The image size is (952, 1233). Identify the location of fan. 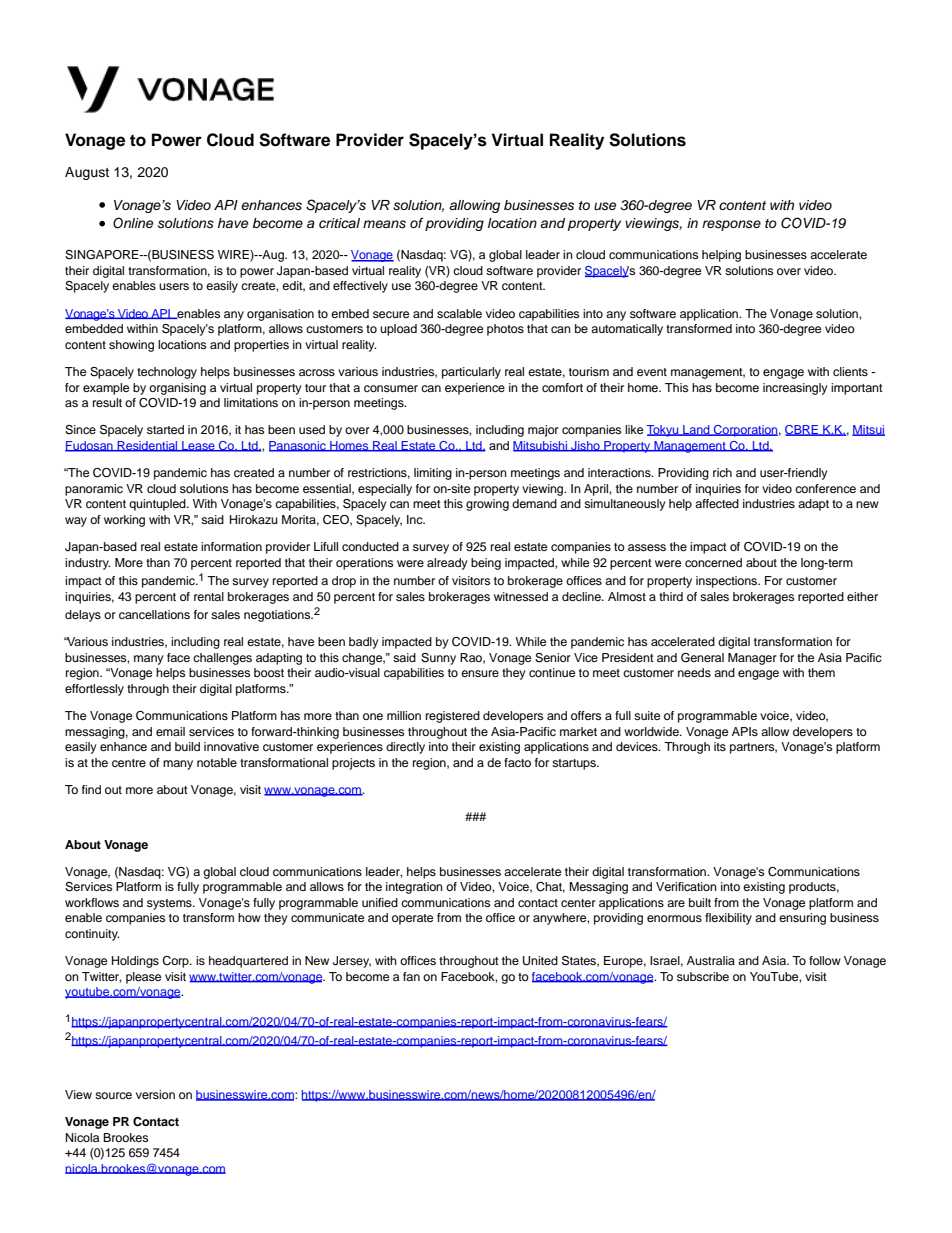
(411, 976).
